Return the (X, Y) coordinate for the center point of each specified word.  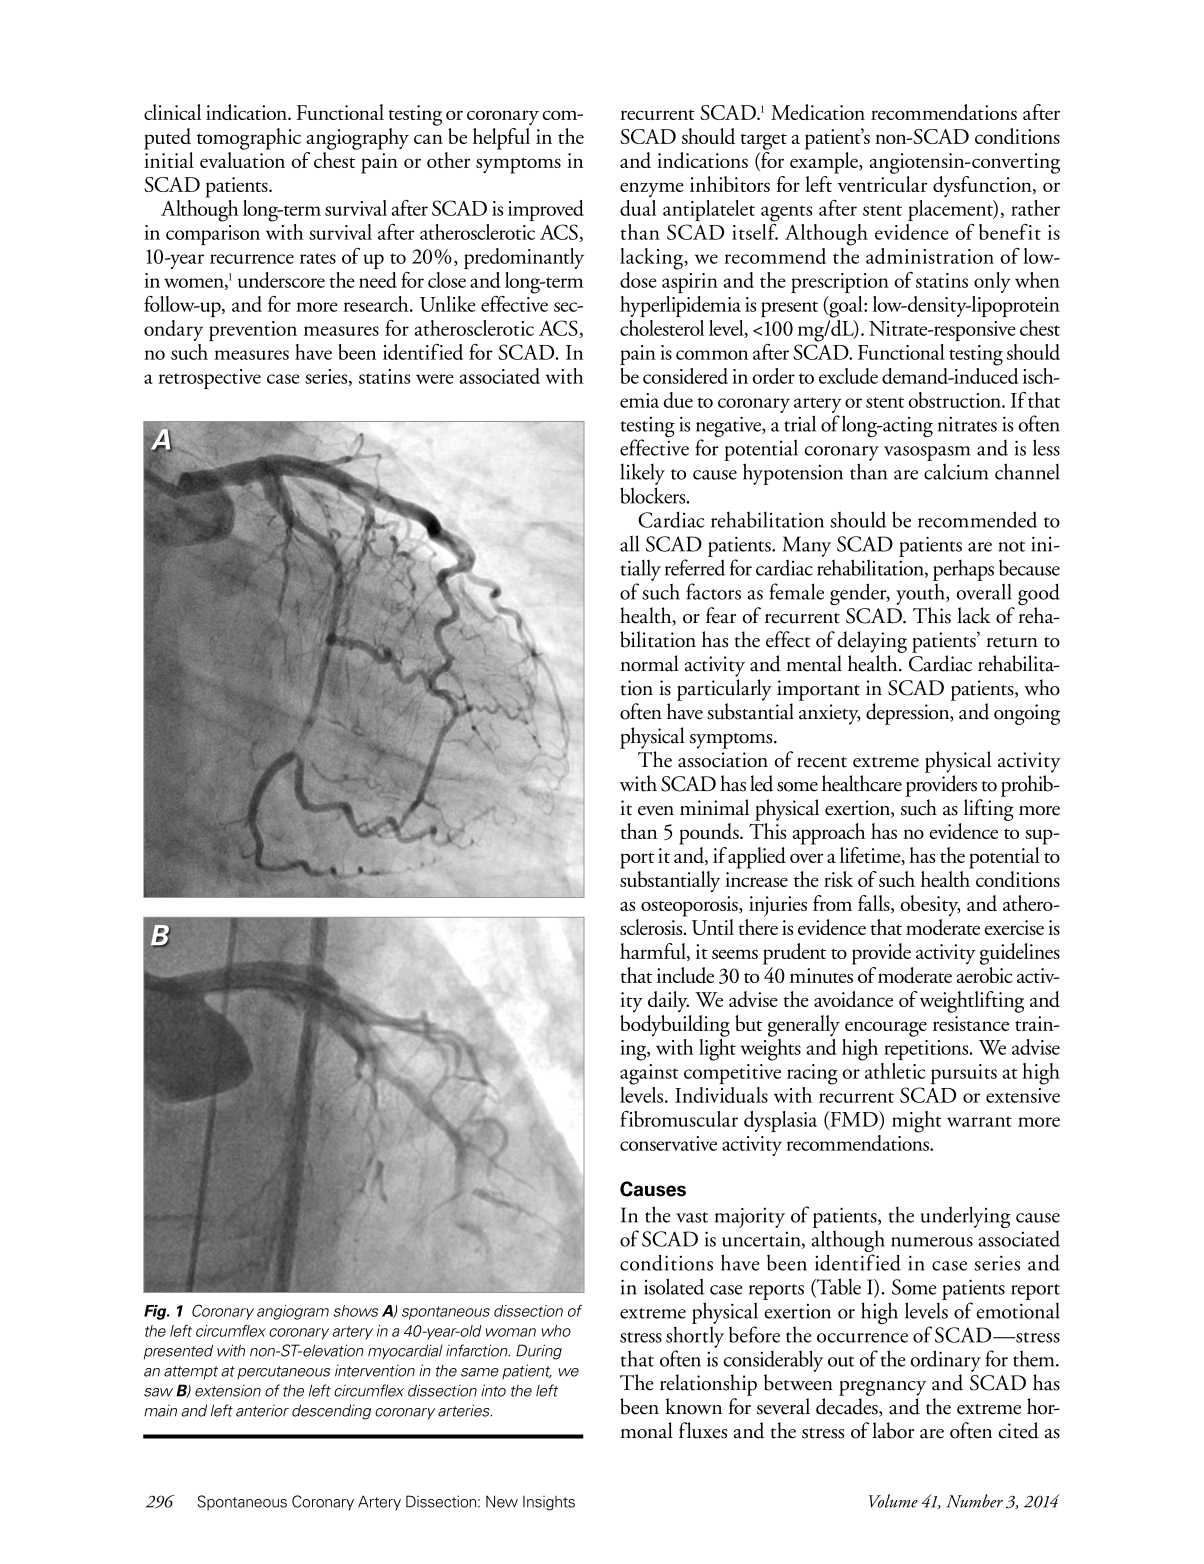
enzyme (652, 189)
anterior (262, 1410)
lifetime (871, 856)
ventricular (882, 184)
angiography (358, 139)
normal (649, 663)
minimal (714, 807)
